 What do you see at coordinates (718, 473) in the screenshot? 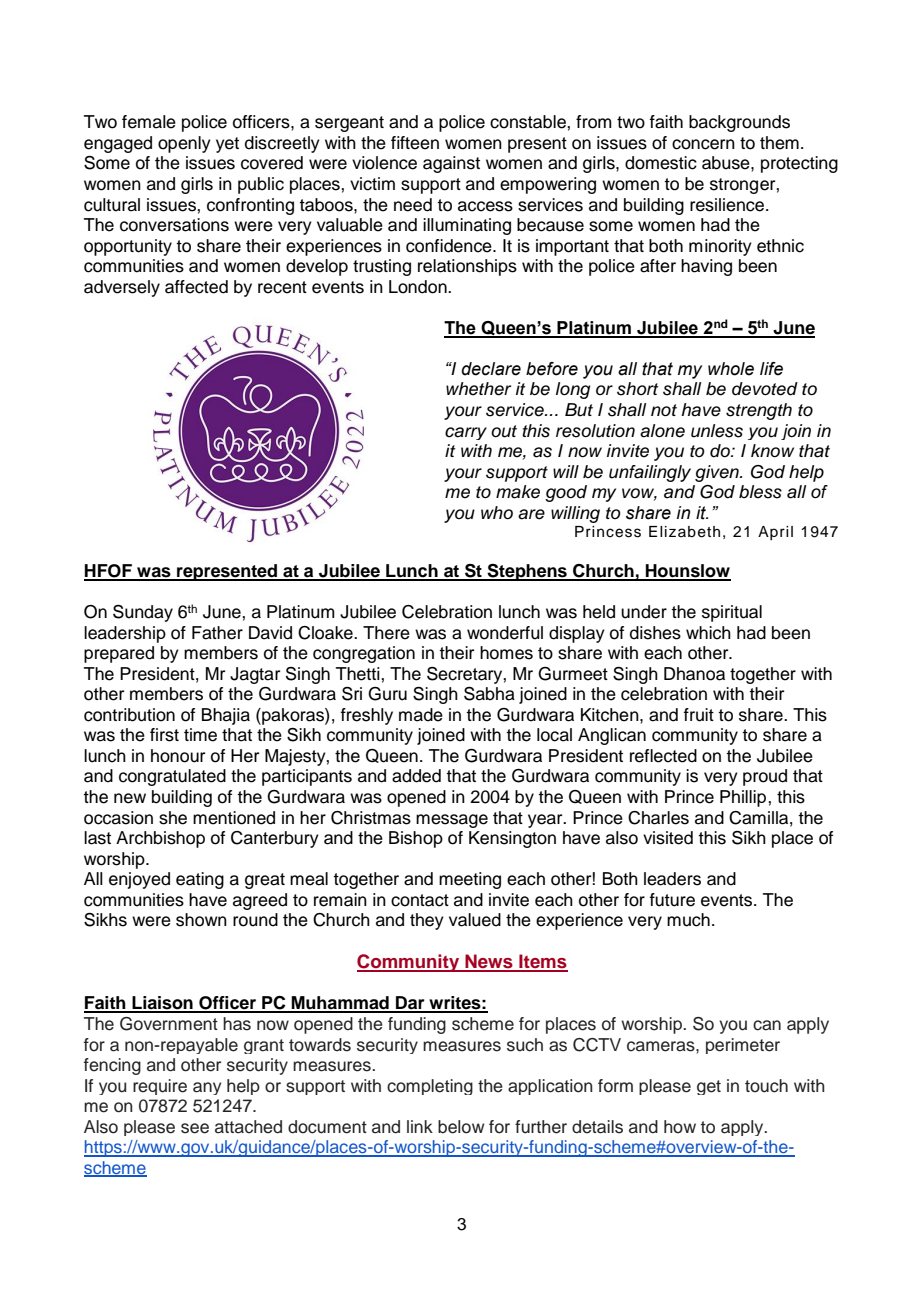
I see `given` at bounding box center [718, 473].
